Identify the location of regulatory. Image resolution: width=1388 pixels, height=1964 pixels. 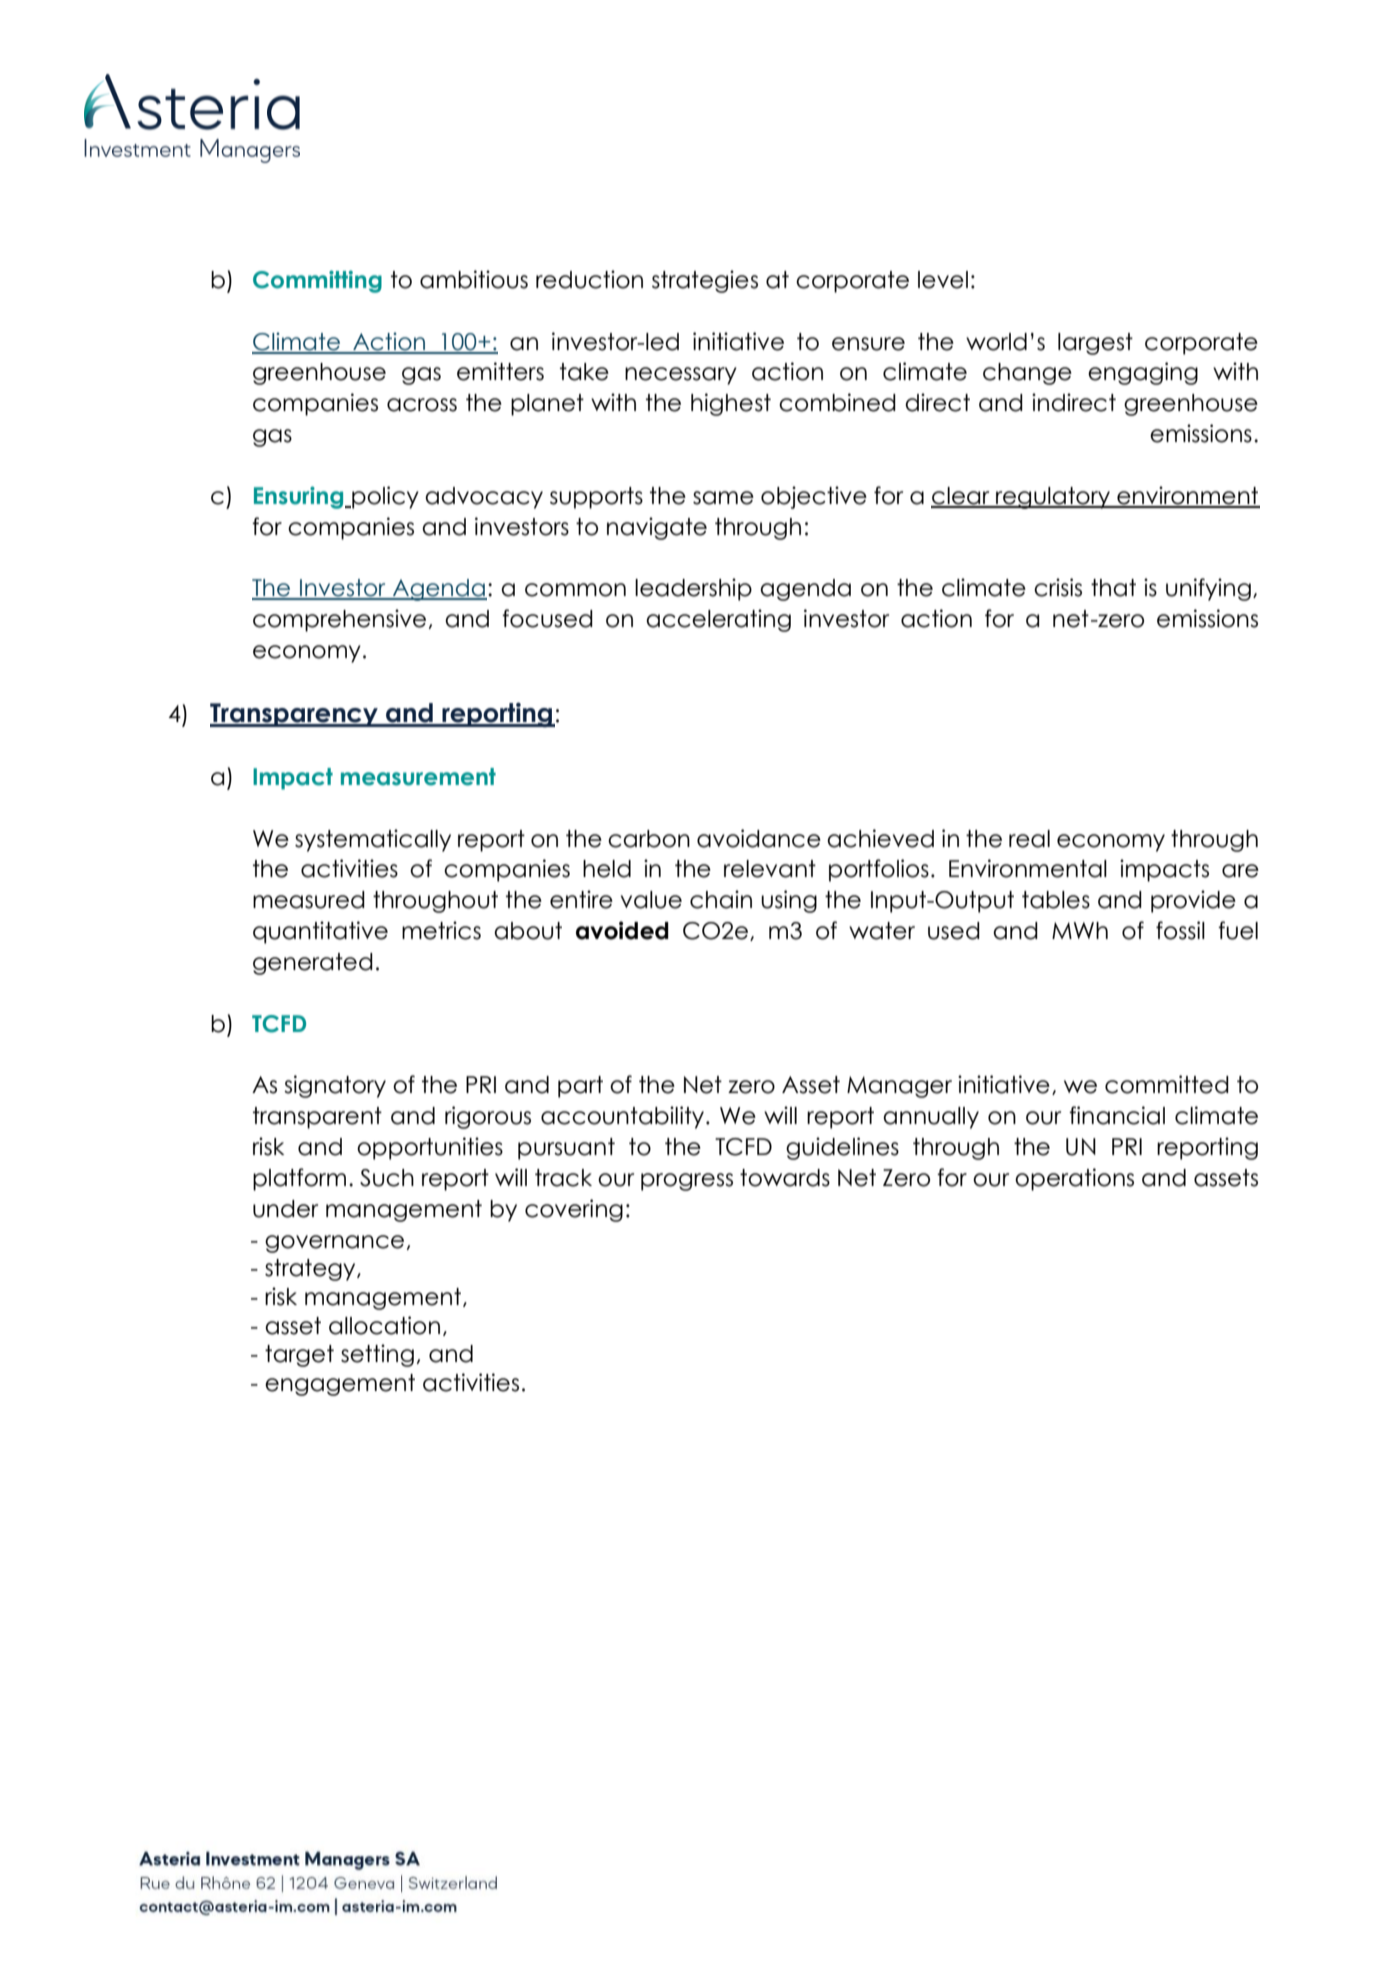
(1053, 498).
